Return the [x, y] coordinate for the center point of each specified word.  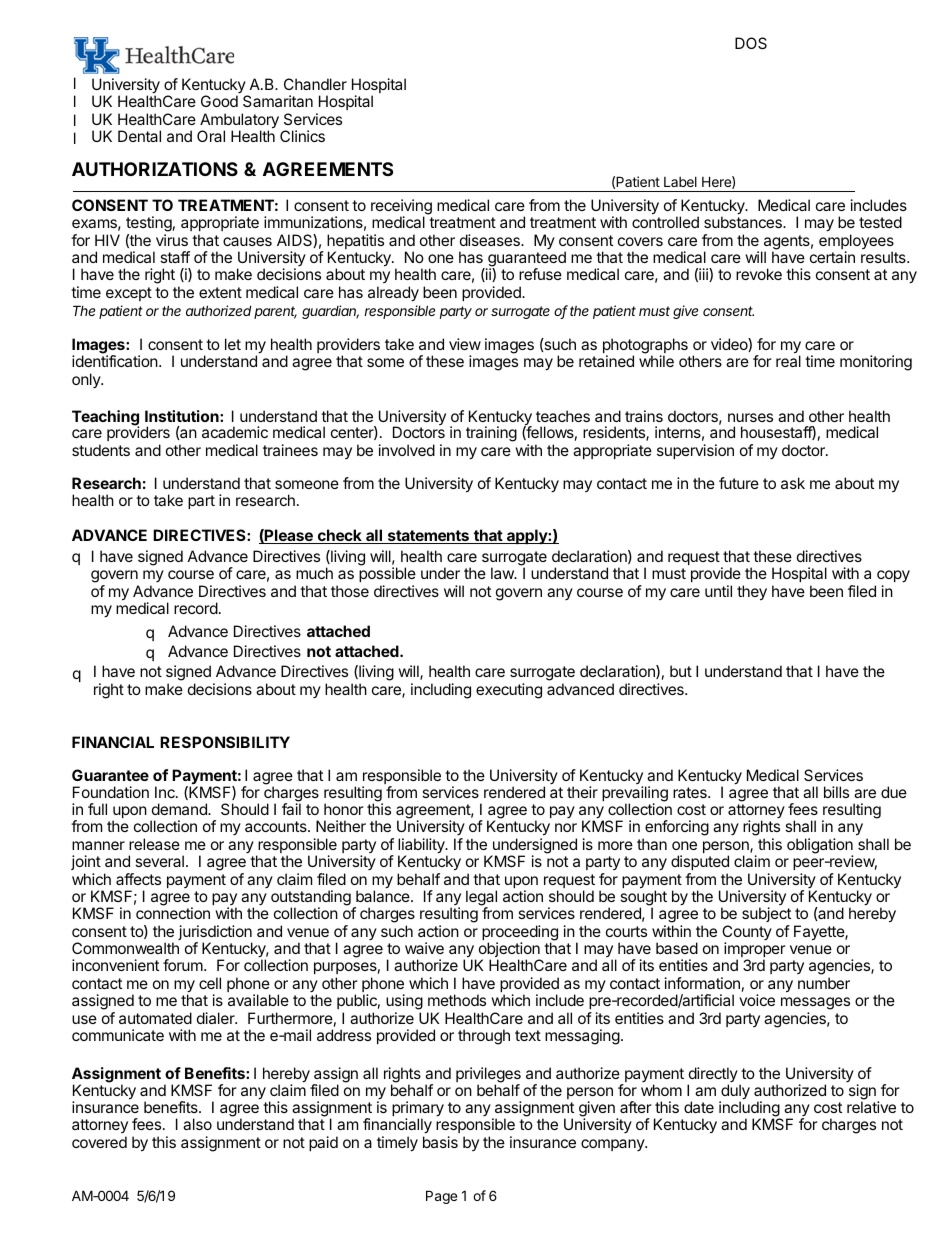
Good [219, 101]
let [233, 344]
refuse [540, 274]
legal [481, 899]
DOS [751, 43]
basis [440, 1142]
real [788, 361]
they [752, 593]
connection [173, 913]
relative [871, 1107]
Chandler [315, 84]
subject [766, 916]
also [197, 1124]
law [503, 573]
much [314, 573]
